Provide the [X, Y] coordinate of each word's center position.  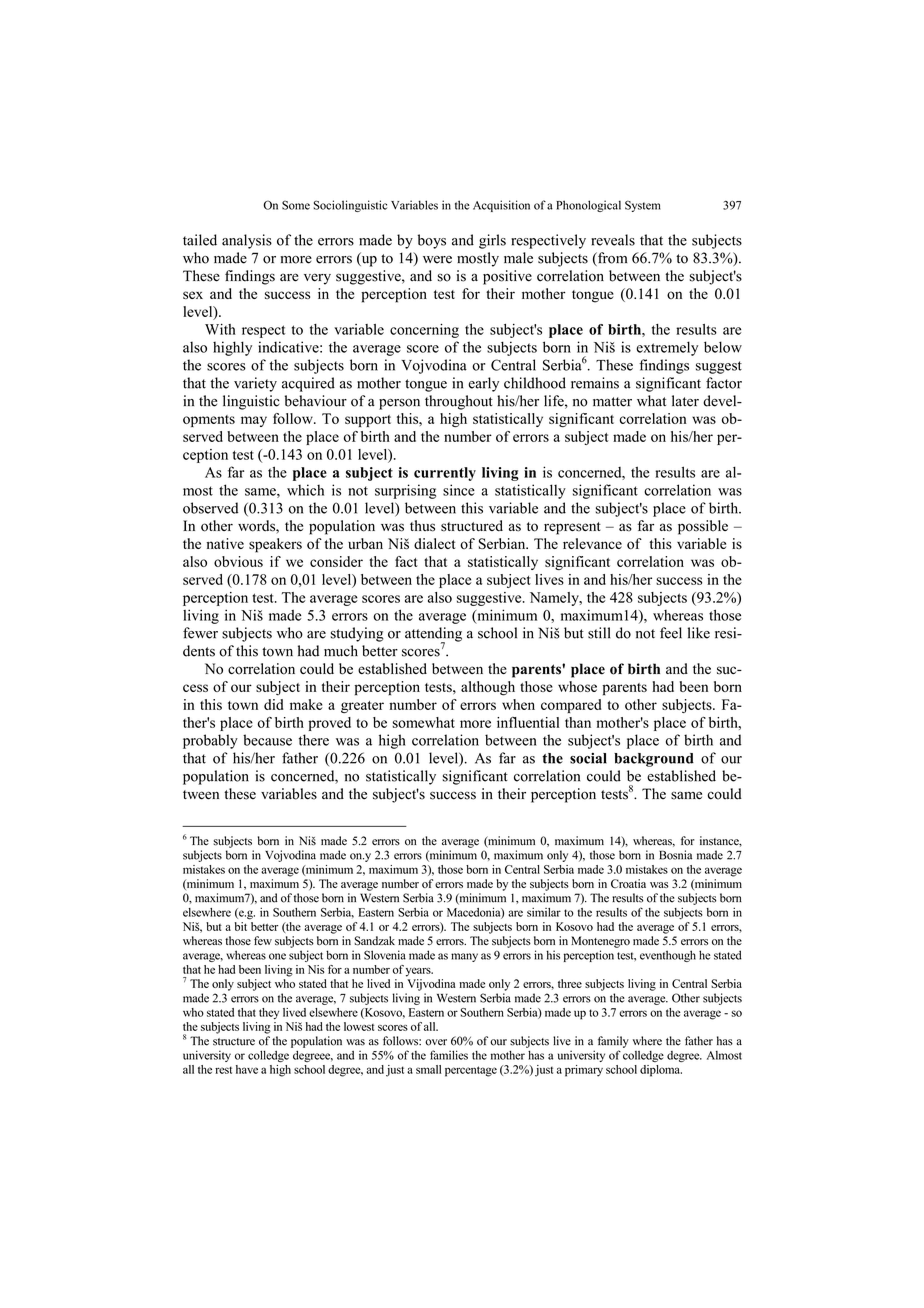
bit [241, 926]
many [464, 957]
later [685, 401]
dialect [434, 543]
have [247, 1069]
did [274, 704]
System [643, 206]
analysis [247, 241]
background [654, 760]
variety [255, 384]
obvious [238, 561]
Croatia [628, 883]
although [488, 688]
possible [703, 527]
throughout [459, 402]
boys [432, 241]
